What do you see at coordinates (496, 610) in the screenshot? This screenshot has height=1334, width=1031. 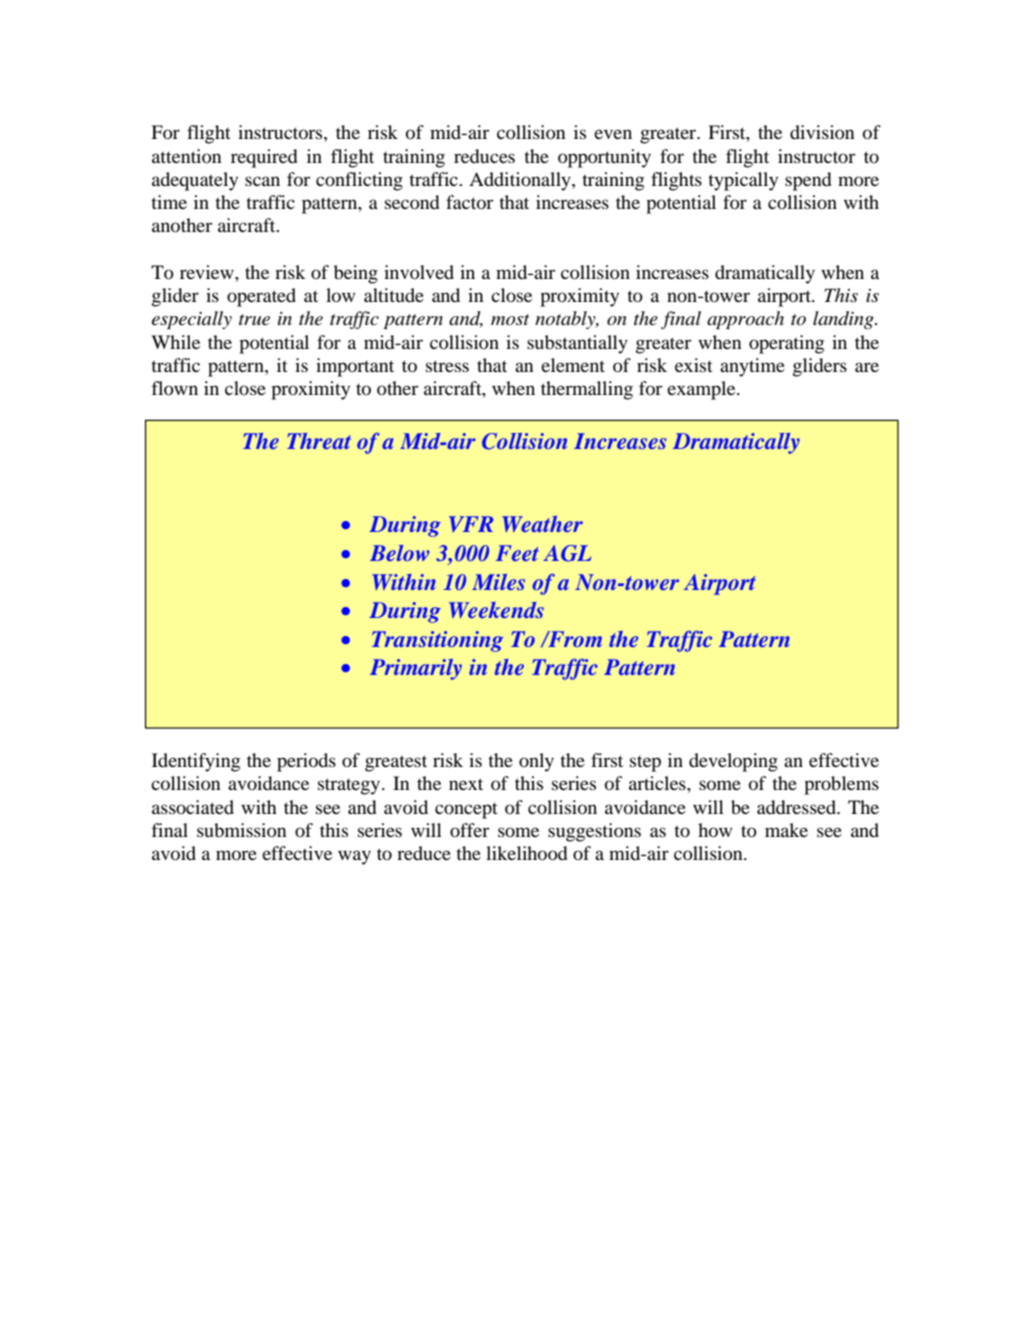 I see `Weekends` at bounding box center [496, 610].
